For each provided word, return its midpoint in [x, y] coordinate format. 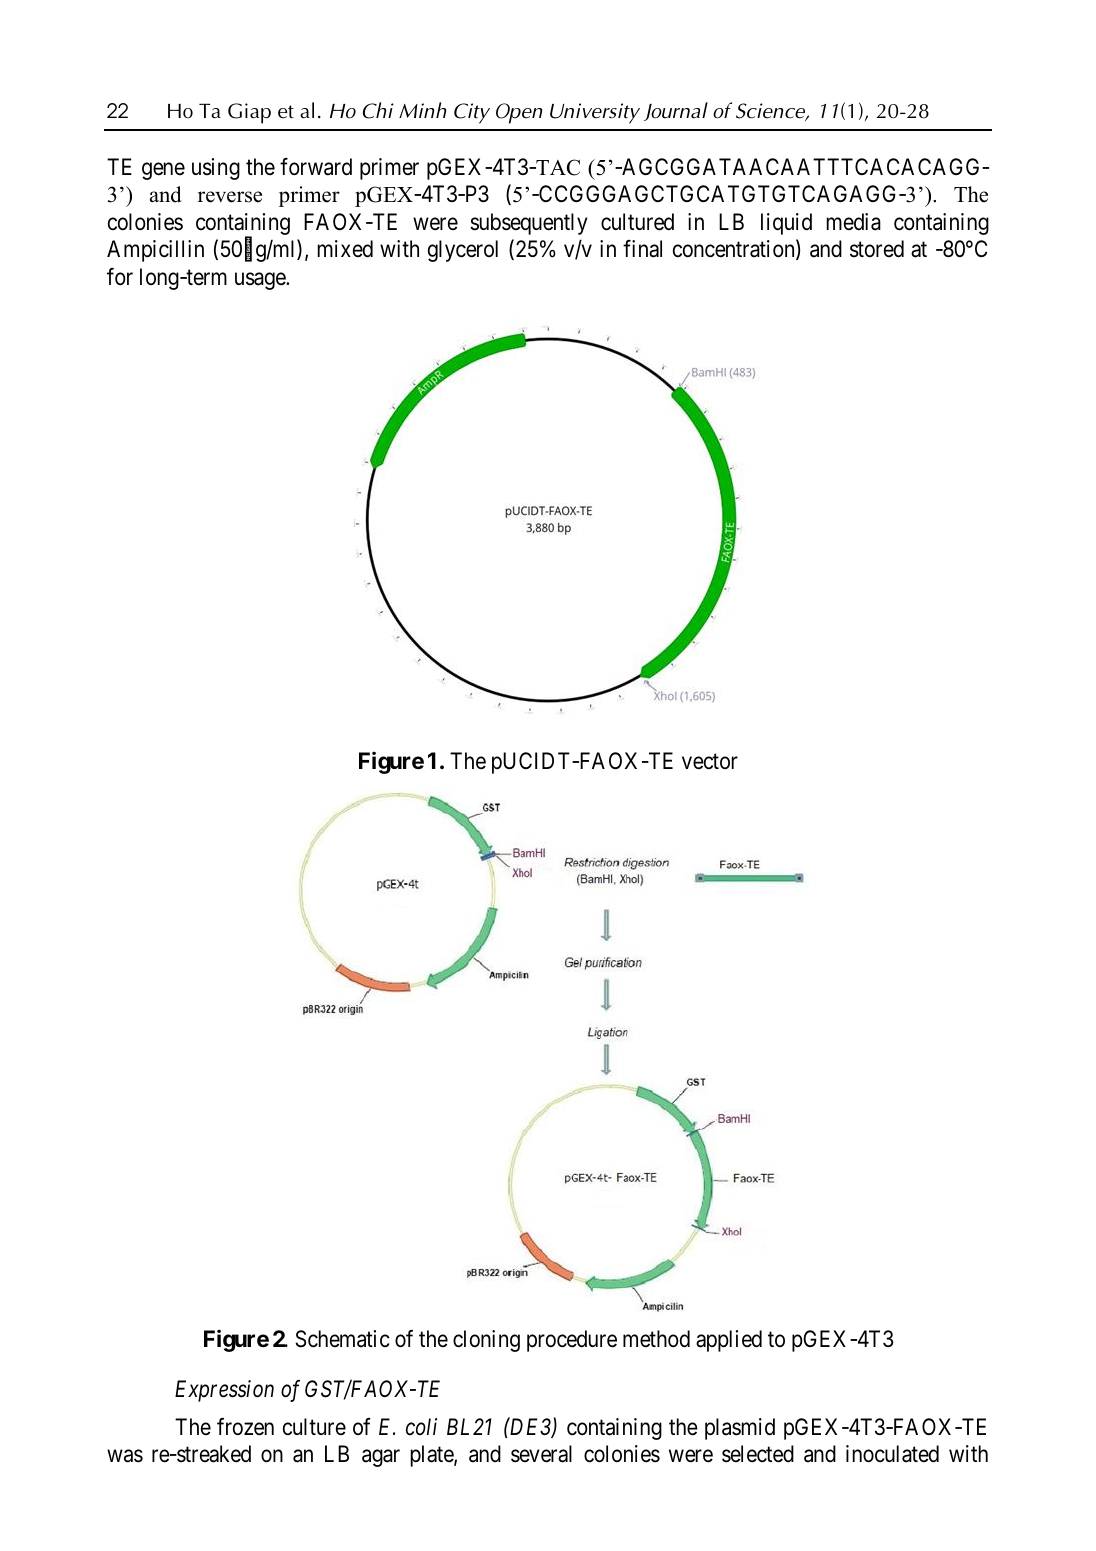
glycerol [463, 251]
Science [772, 112]
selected [758, 1454]
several [541, 1454]
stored [877, 249]
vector [710, 762]
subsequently [529, 224]
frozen [245, 1427]
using [216, 169]
